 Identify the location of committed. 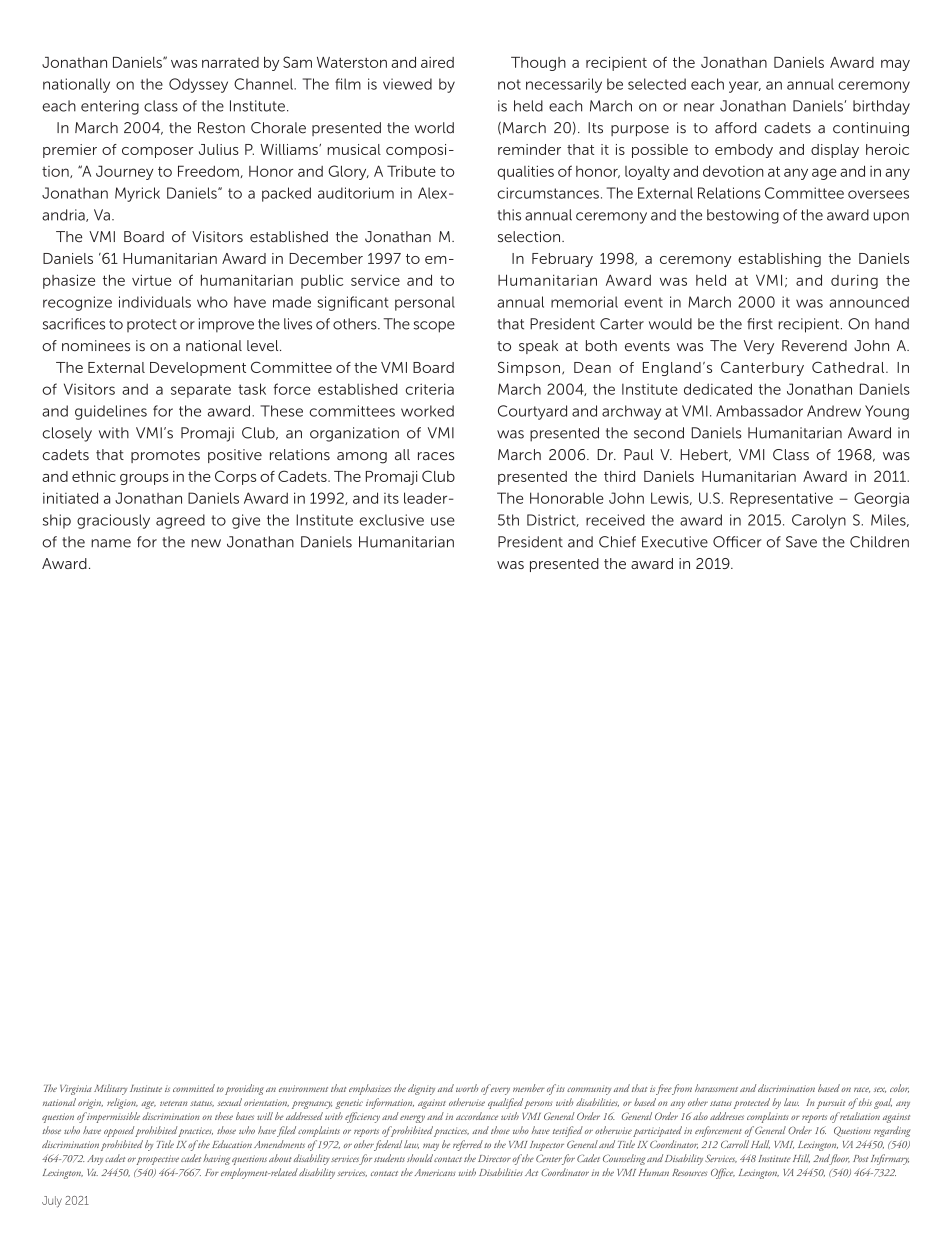
(194, 1088).
